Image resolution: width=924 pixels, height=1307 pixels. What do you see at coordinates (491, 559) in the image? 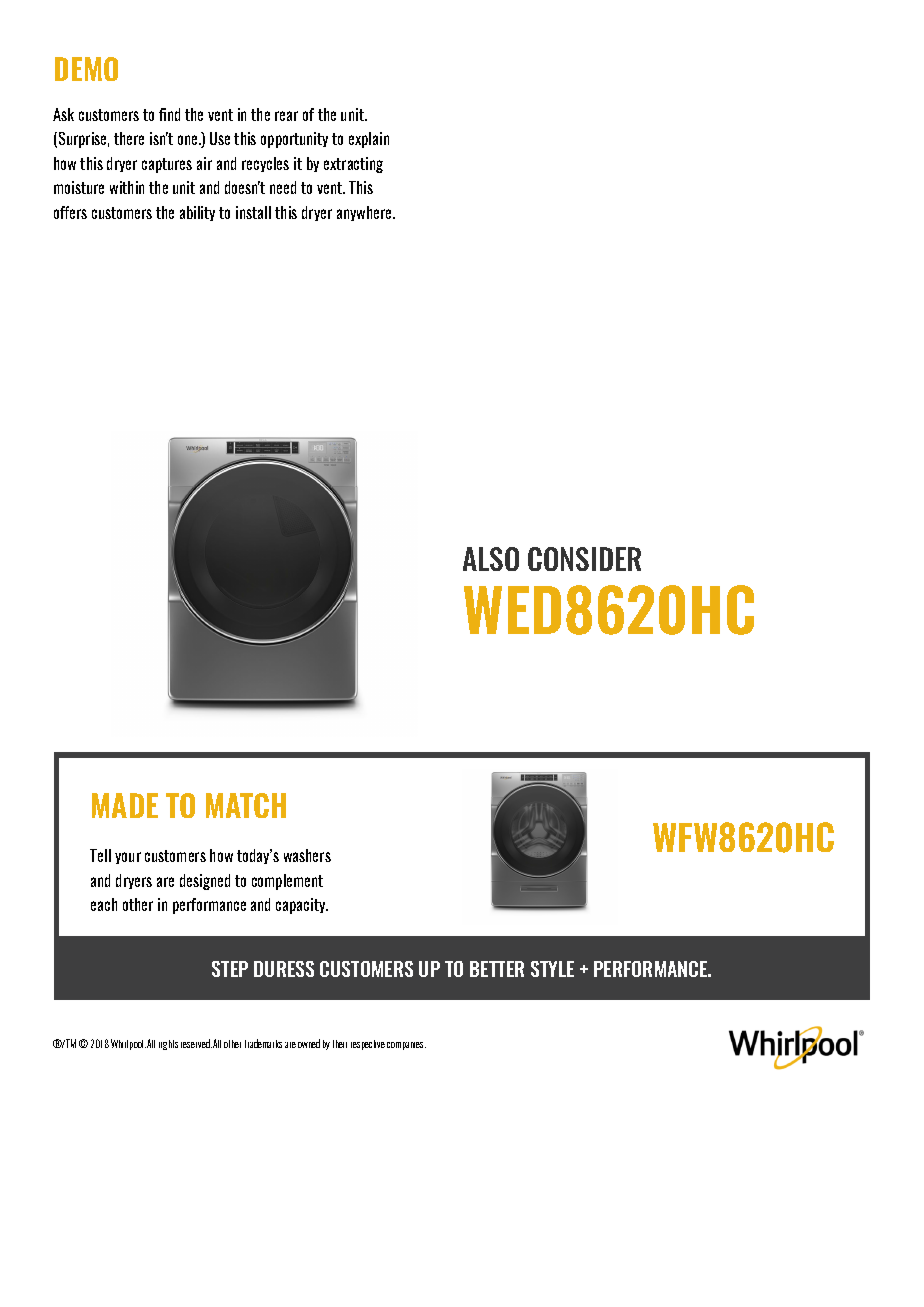
I see `ALSO` at bounding box center [491, 559].
